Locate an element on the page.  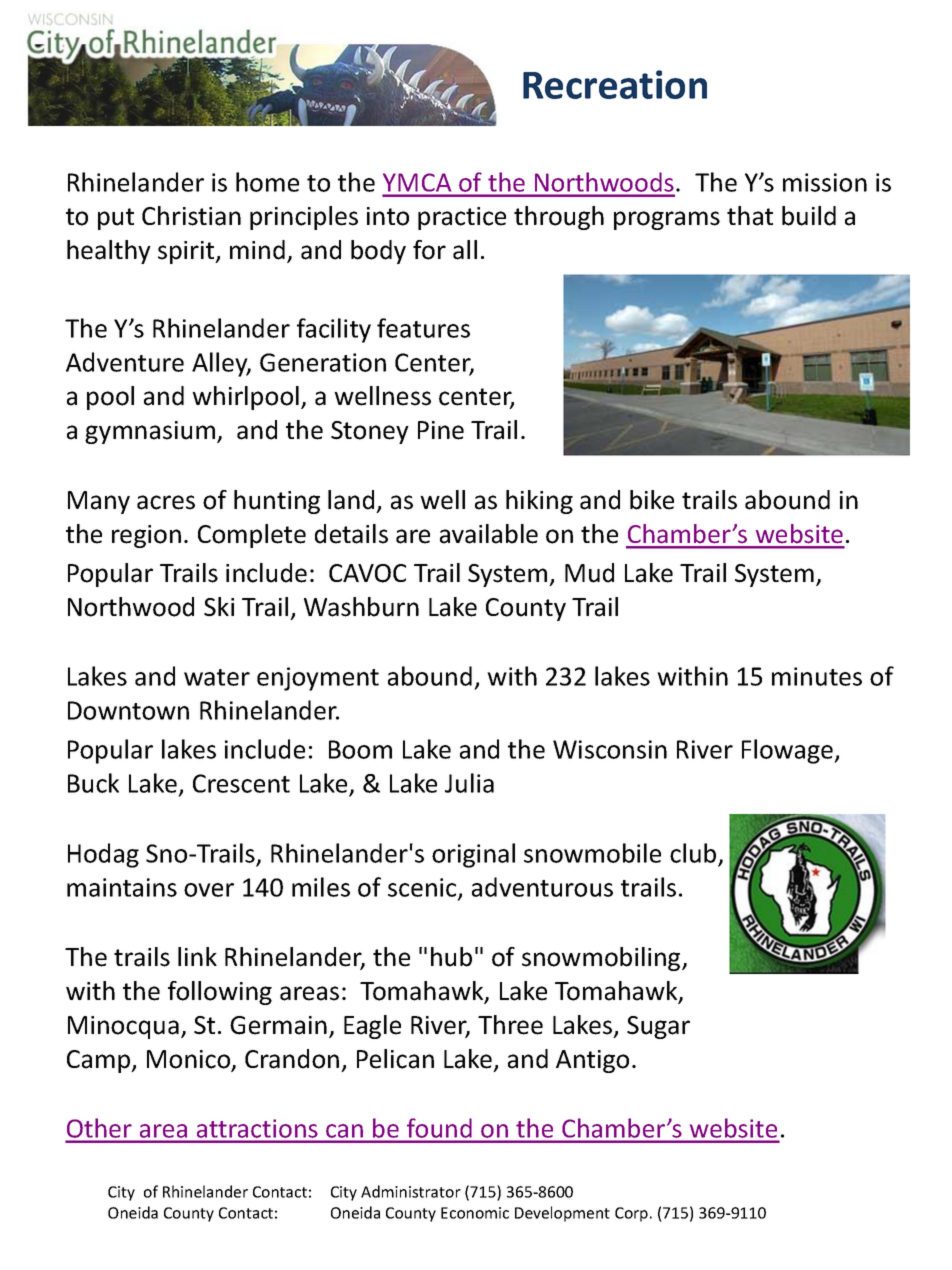
home is located at coordinates (267, 182).
